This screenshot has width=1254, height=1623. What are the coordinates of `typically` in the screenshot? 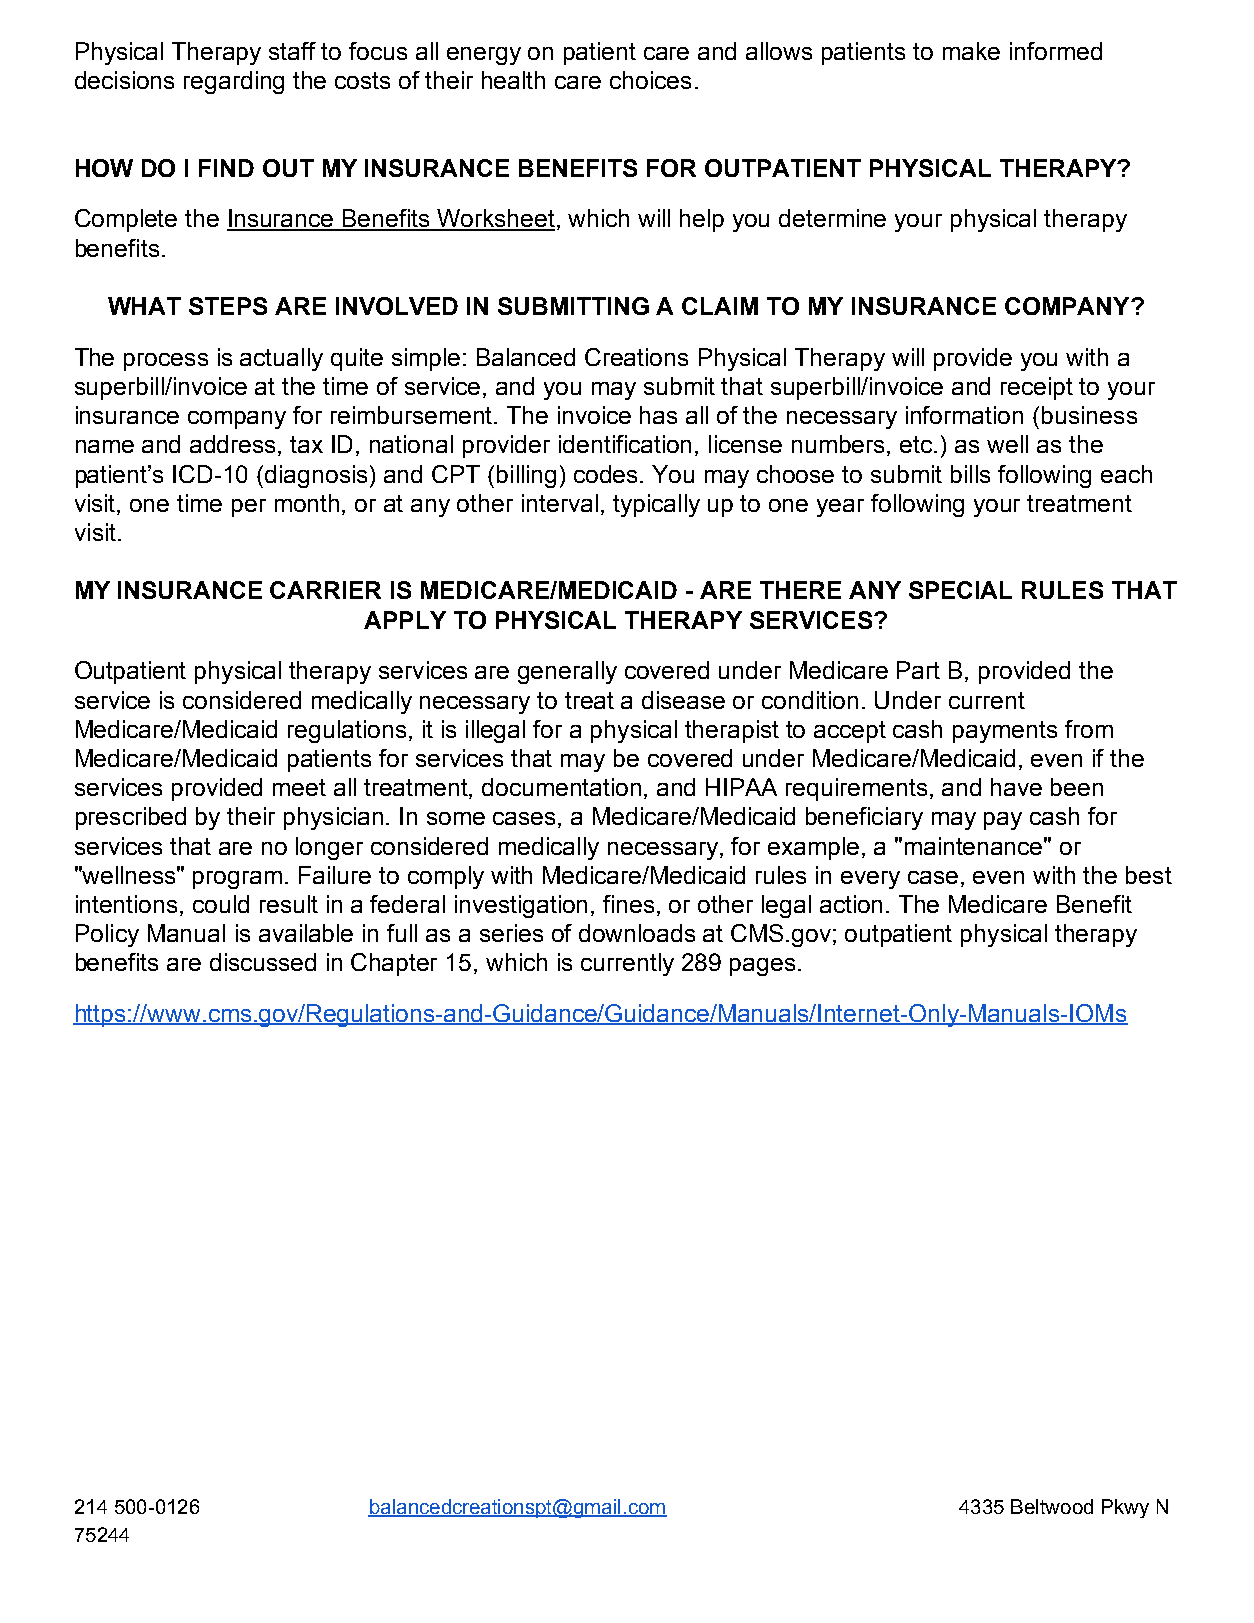 It's located at (656, 505).
